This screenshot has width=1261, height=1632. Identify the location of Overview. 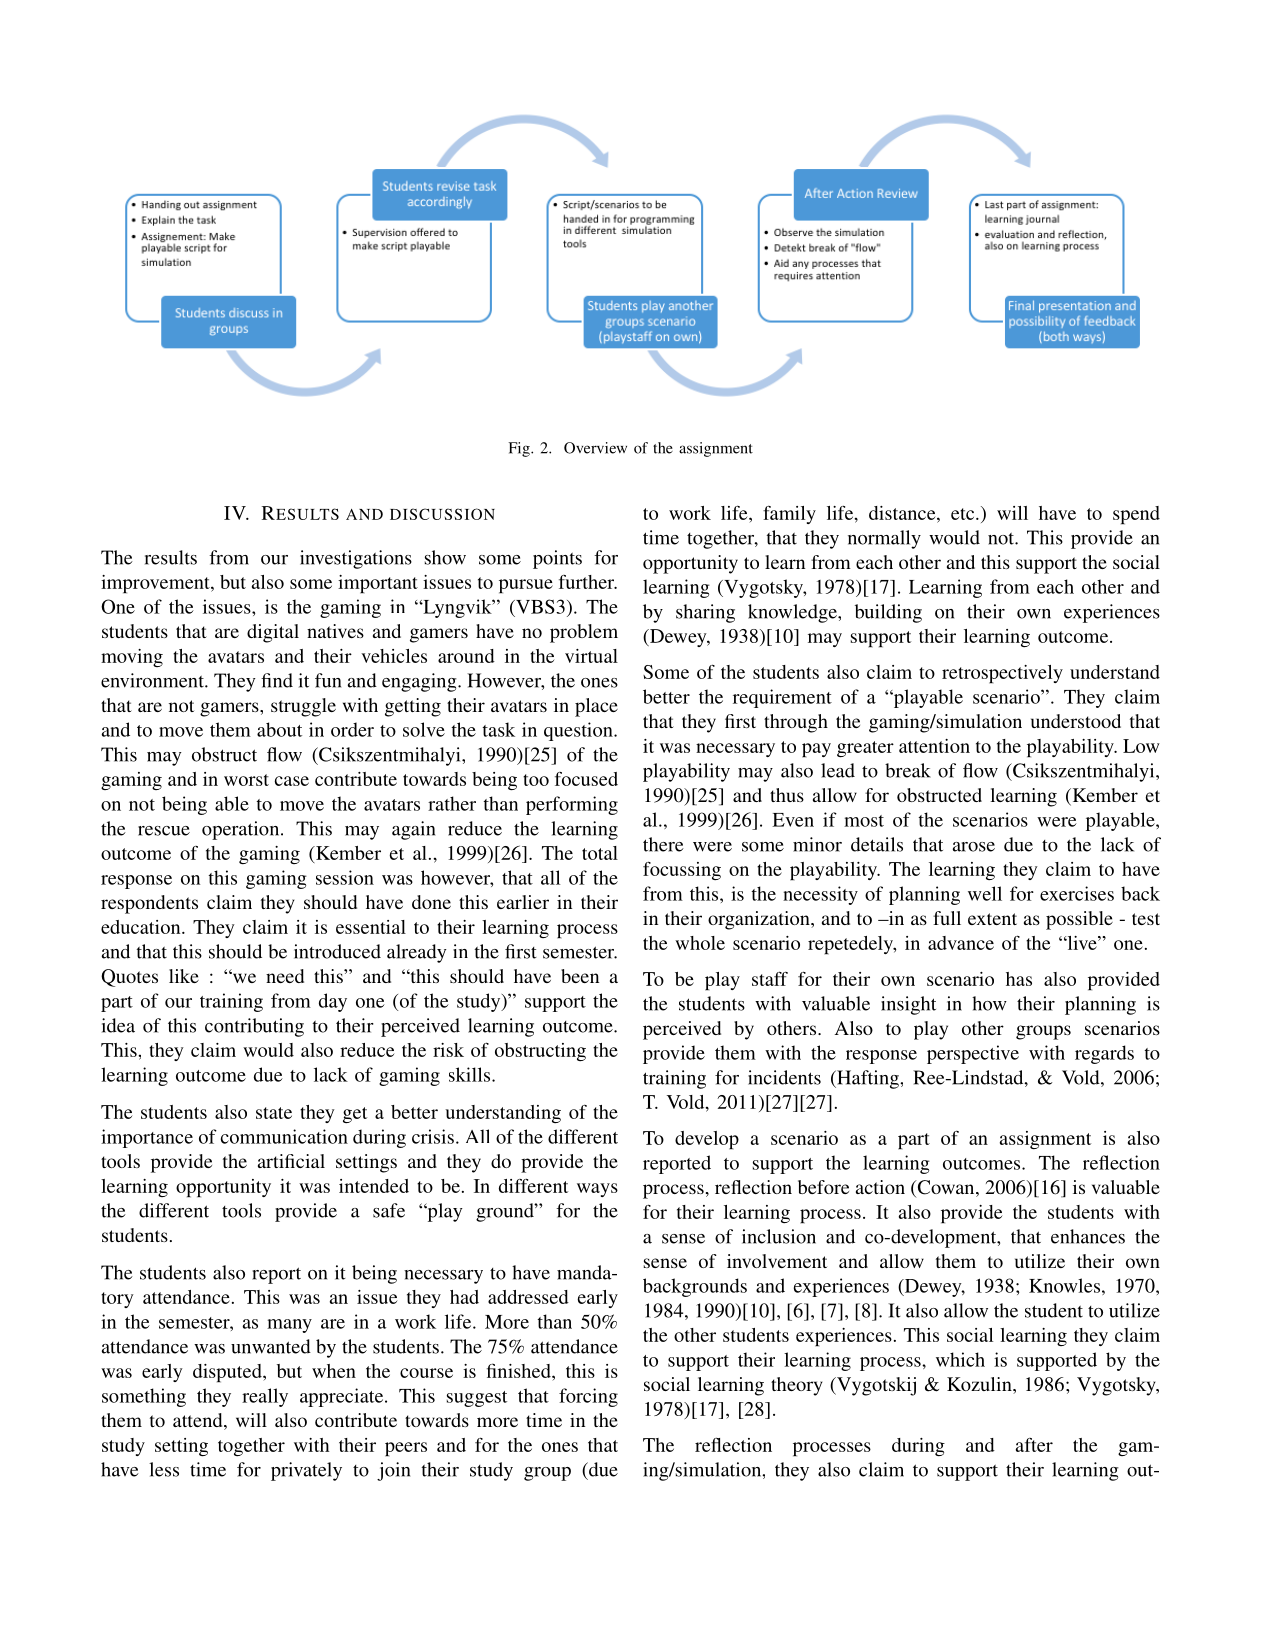
(595, 448).
